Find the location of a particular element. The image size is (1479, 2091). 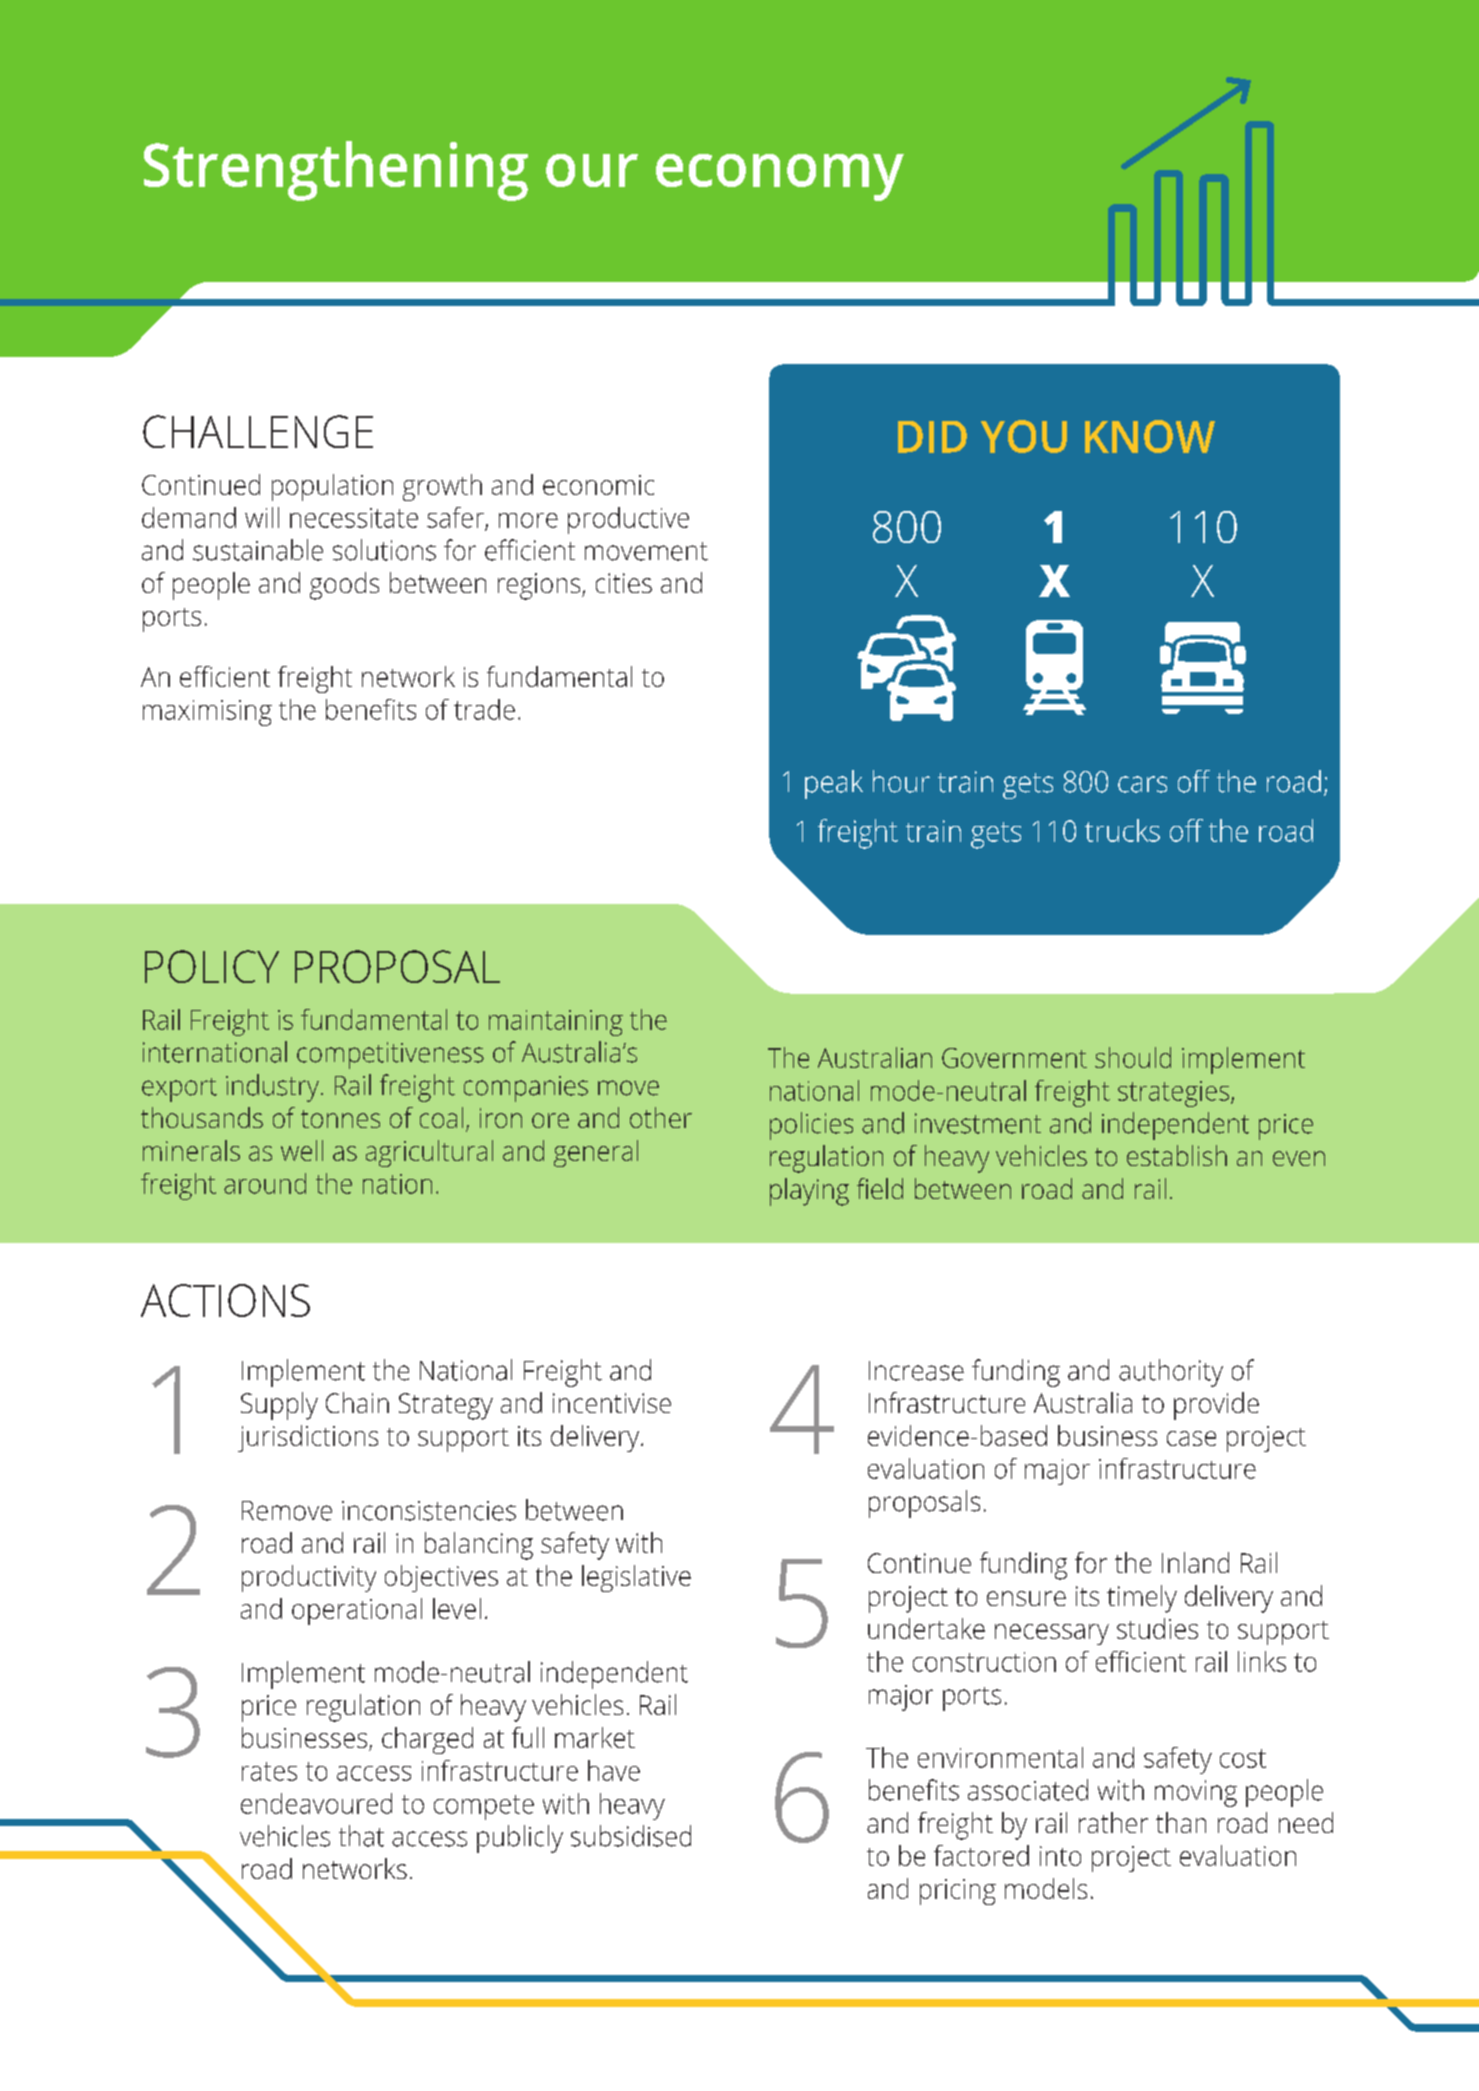

KNOW is located at coordinates (1150, 436).
